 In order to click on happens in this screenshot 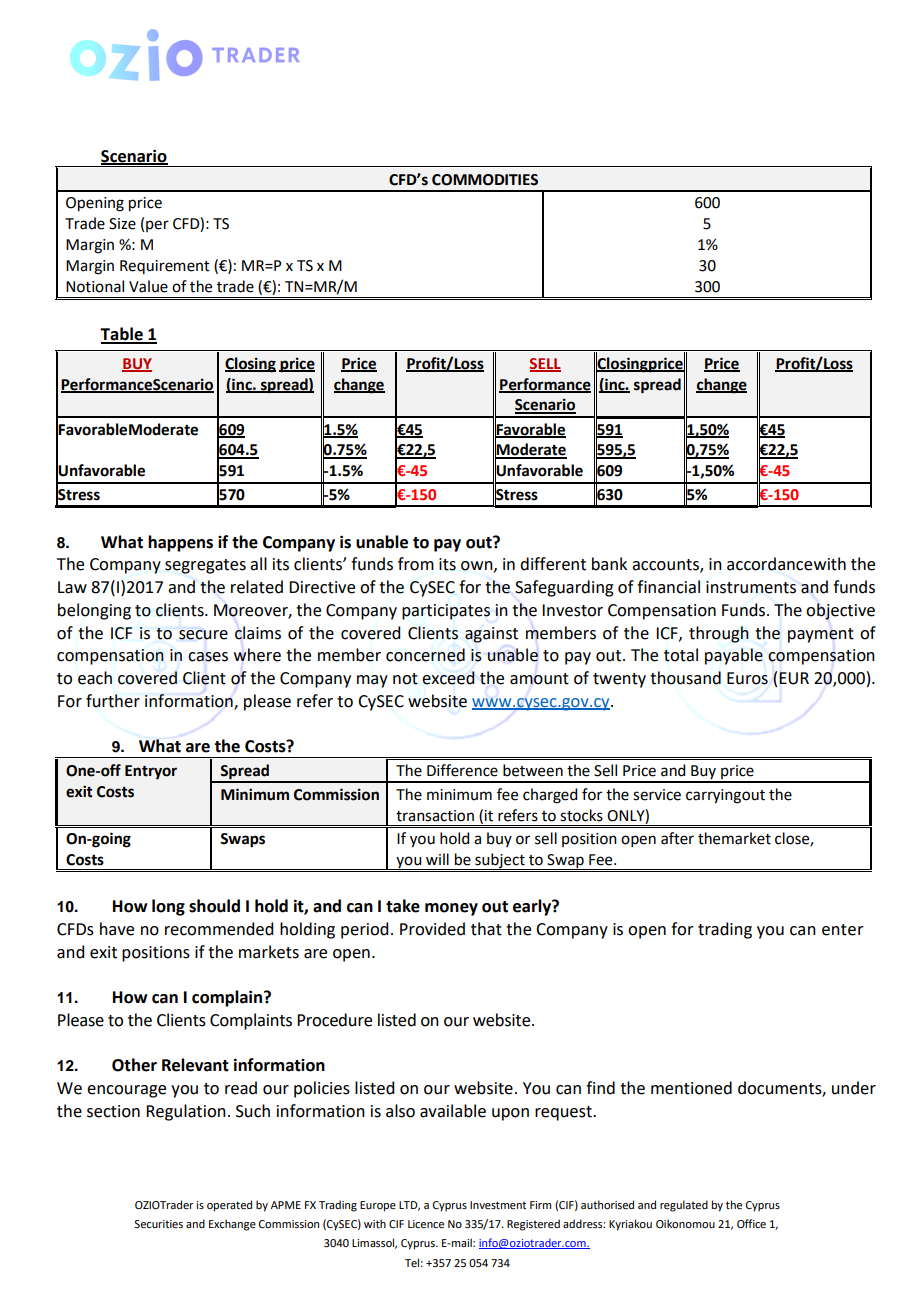, I will do `click(180, 543)`.
